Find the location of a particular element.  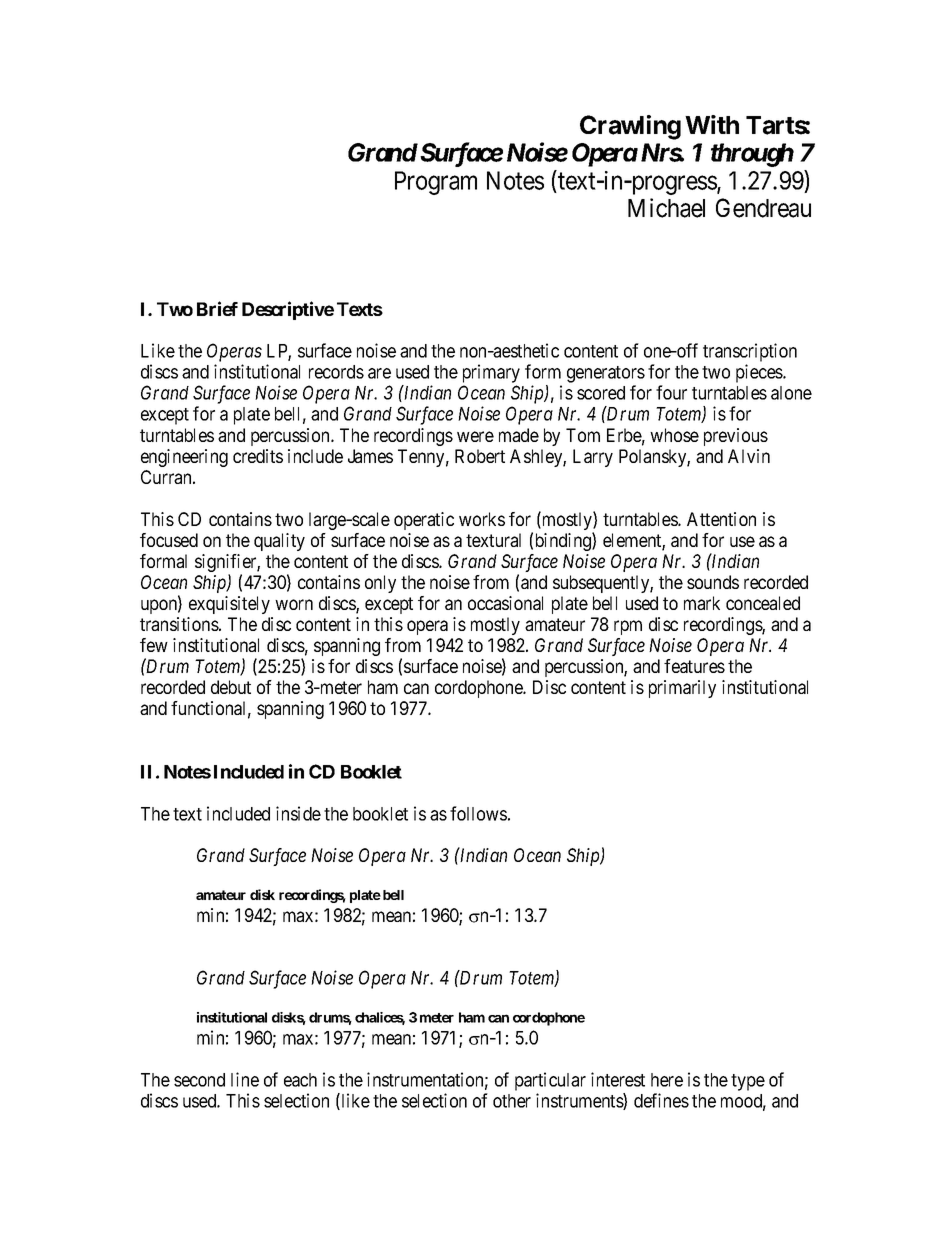

occasional is located at coordinates (505, 603).
